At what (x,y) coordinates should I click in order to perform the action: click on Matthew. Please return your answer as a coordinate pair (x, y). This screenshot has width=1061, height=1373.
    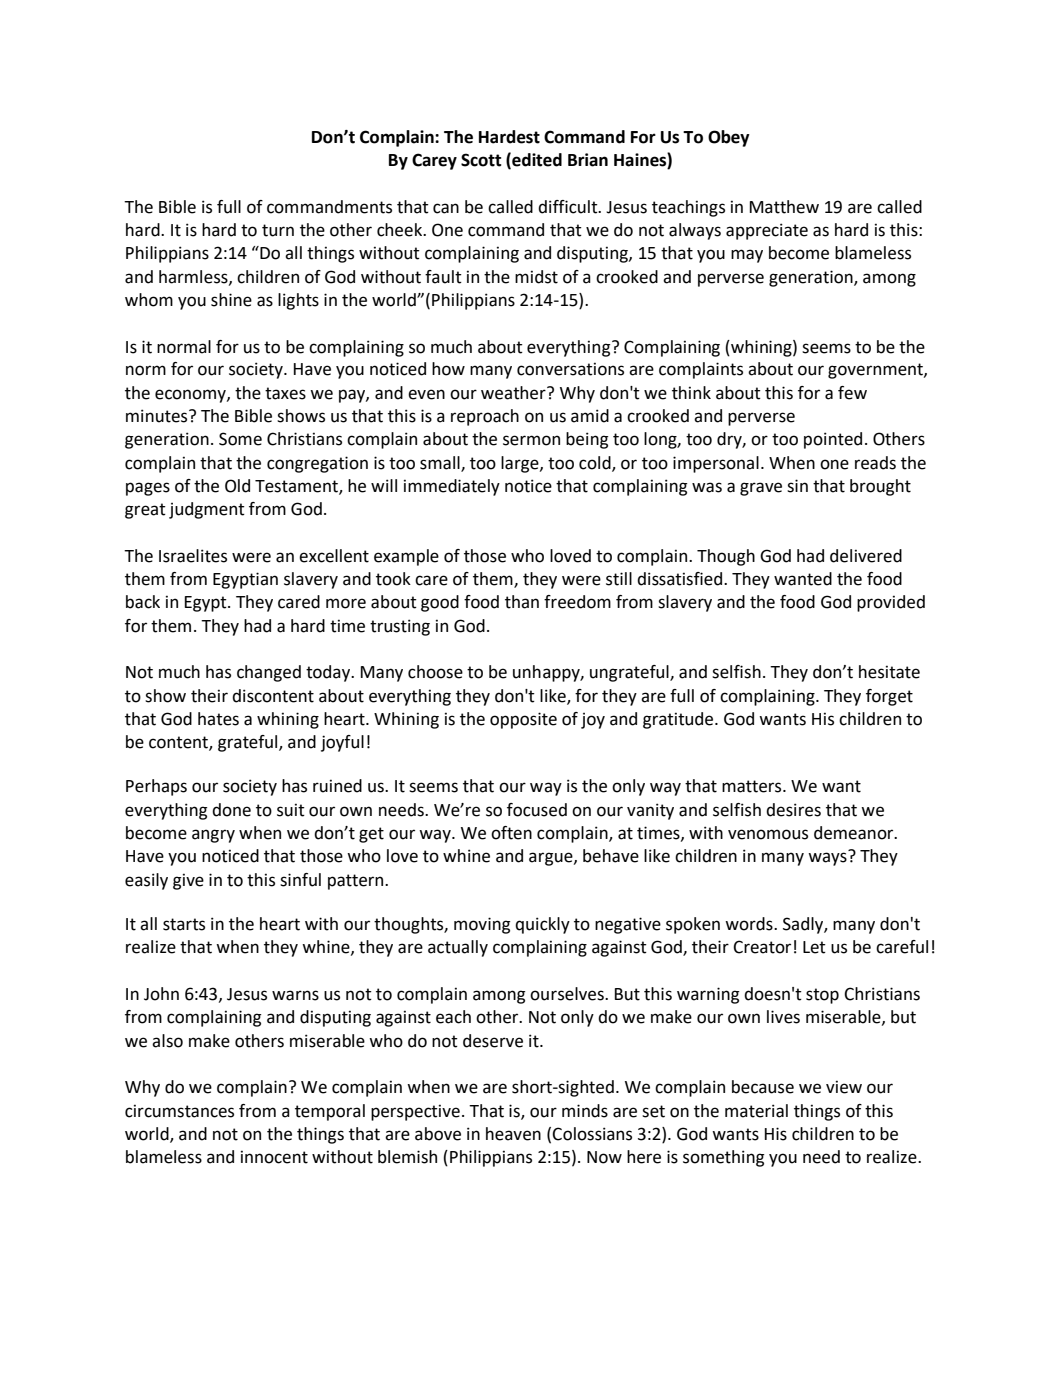
    Looking at the image, I should click on (784, 207).
